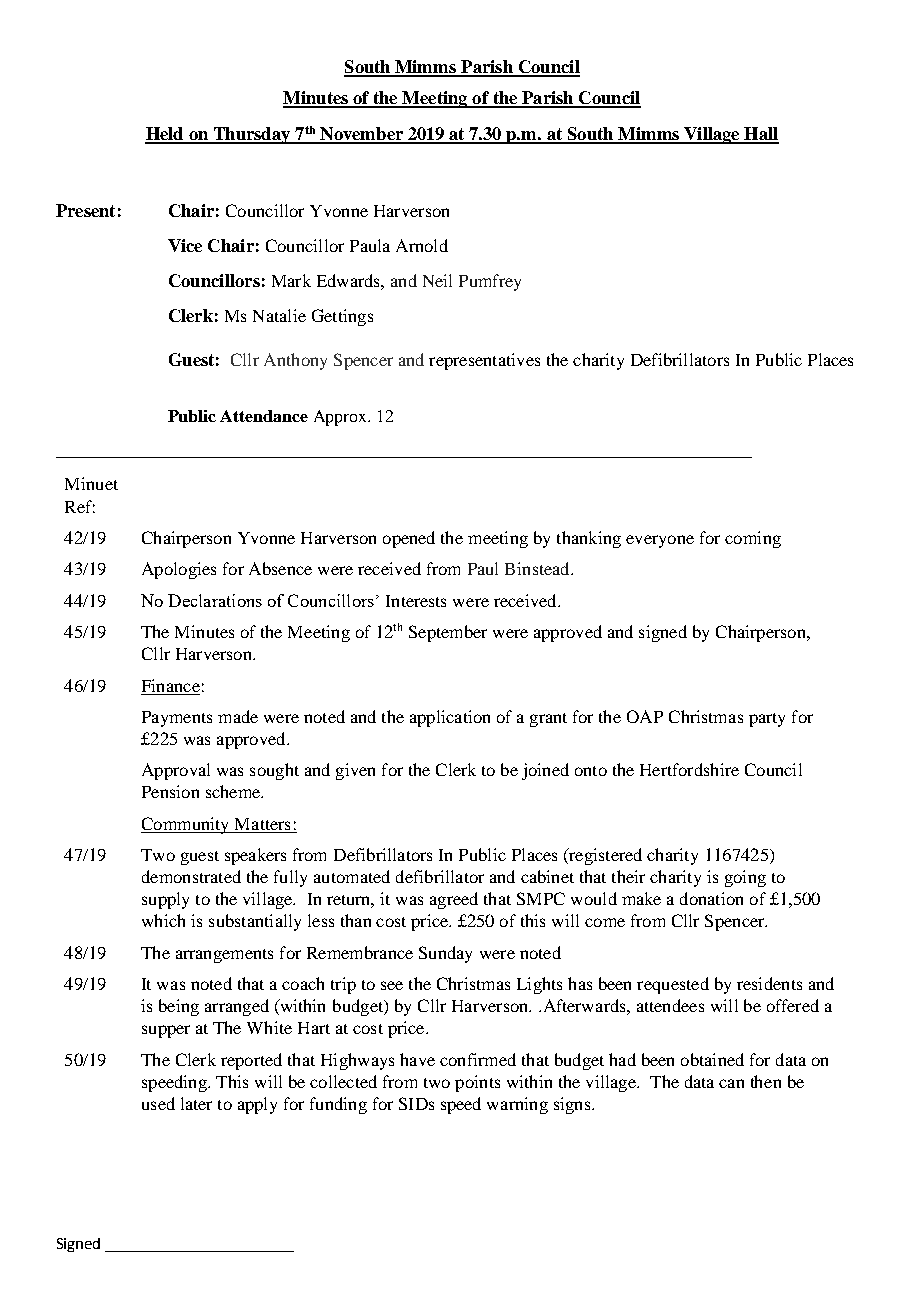  Describe the element at coordinates (448, 633) in the screenshot. I see `September` at that location.
